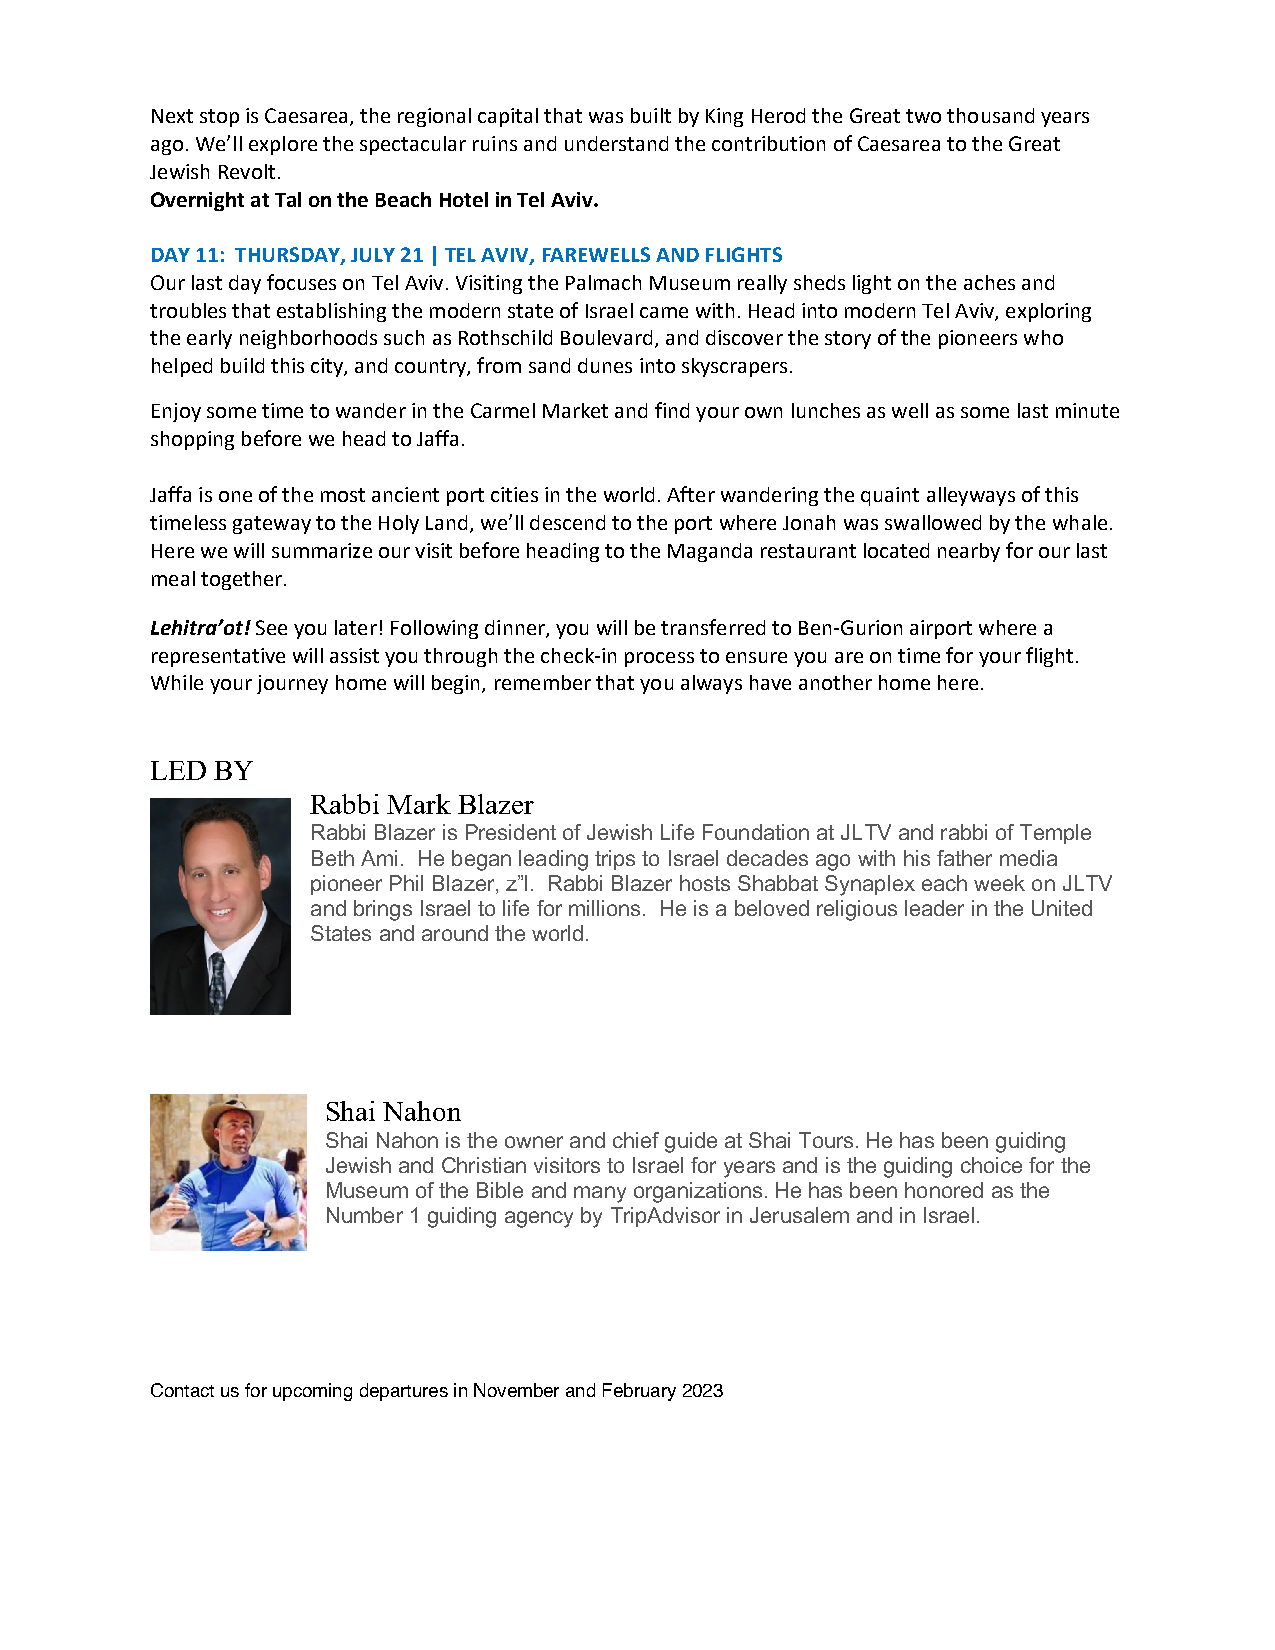  Describe the element at coordinates (944, 1190) in the screenshot. I see `honored` at that location.
